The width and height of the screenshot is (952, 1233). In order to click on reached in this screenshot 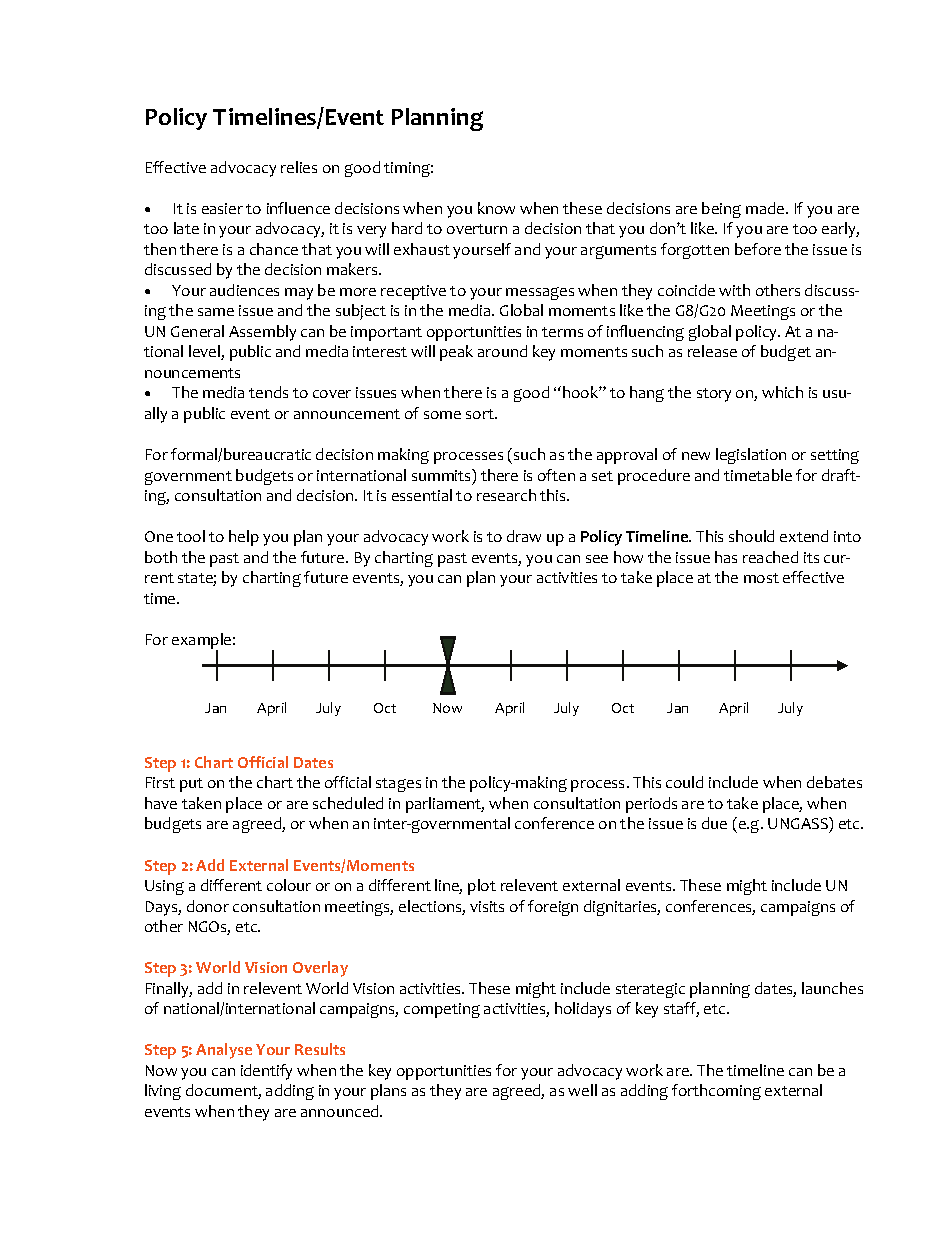, I will do `click(770, 557)`.
